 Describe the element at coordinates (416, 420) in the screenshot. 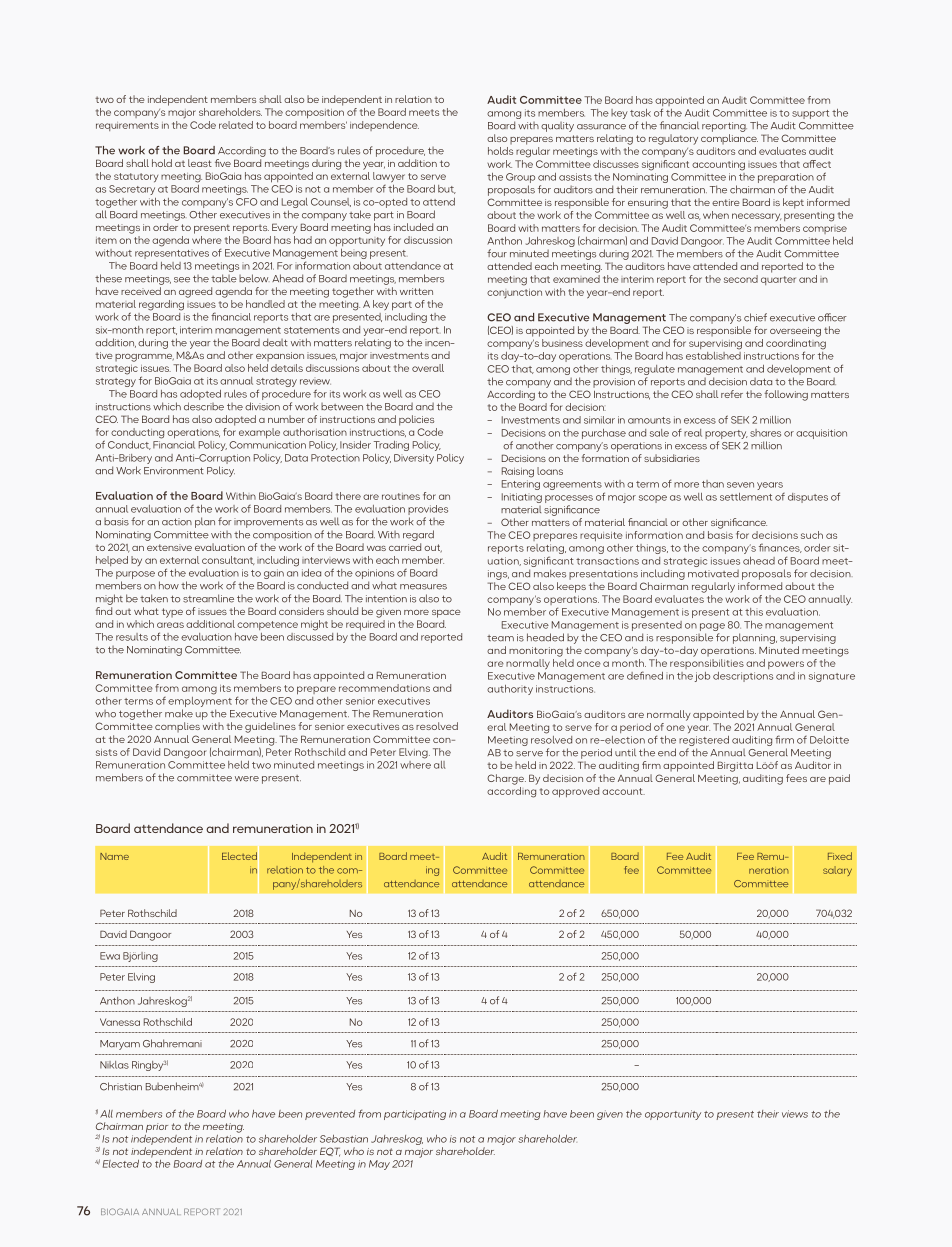

I see `policies` at that location.
